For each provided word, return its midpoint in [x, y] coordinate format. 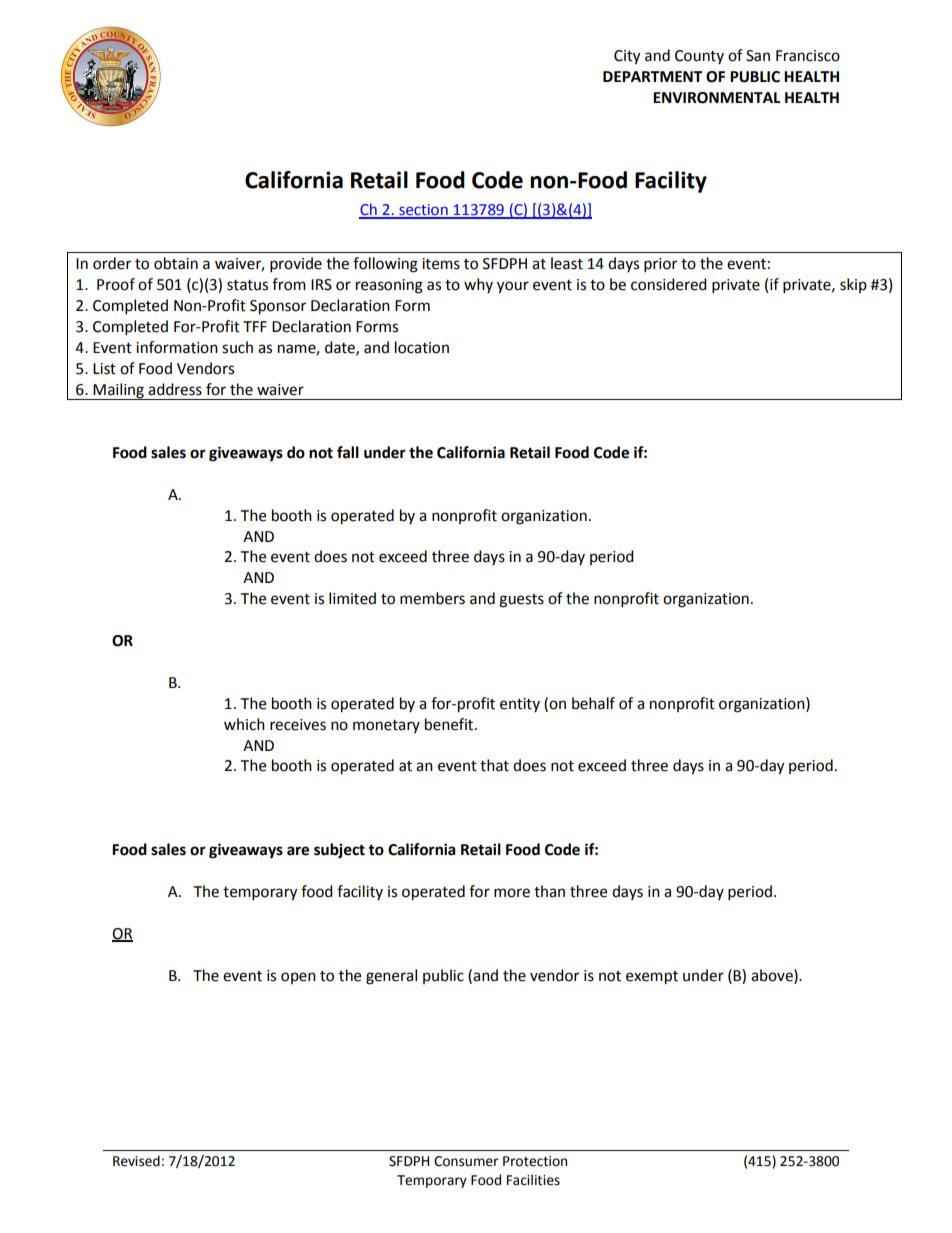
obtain [176, 263]
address [175, 389]
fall [348, 452]
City [627, 57]
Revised [136, 1161]
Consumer [466, 1161]
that [494, 765]
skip [853, 285]
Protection [535, 1161]
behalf [593, 703]
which [244, 724]
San [758, 56]
